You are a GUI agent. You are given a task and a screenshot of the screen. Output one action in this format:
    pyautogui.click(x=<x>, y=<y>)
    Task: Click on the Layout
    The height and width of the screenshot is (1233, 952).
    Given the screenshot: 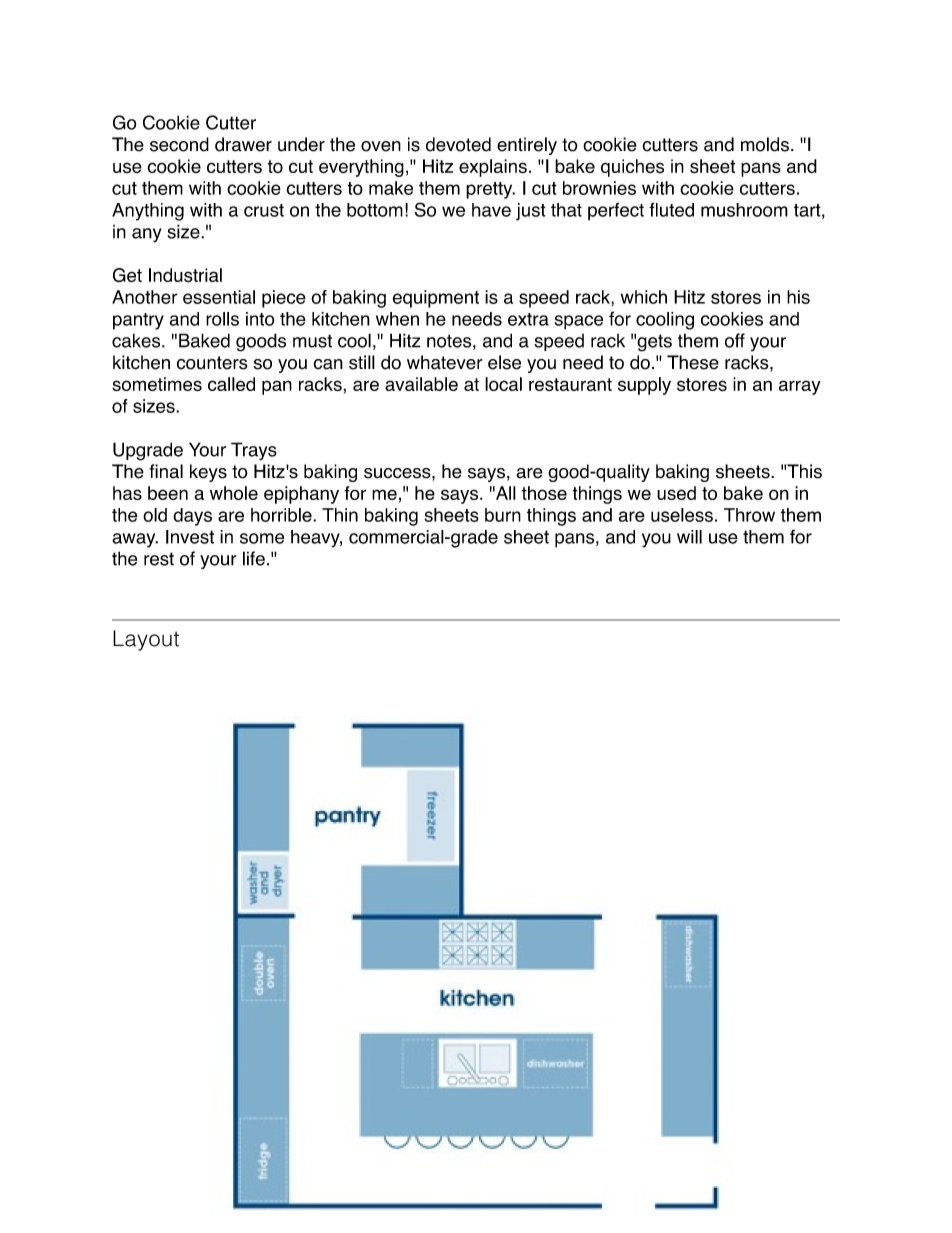 What is the action you would take?
    pyautogui.click(x=146, y=640)
